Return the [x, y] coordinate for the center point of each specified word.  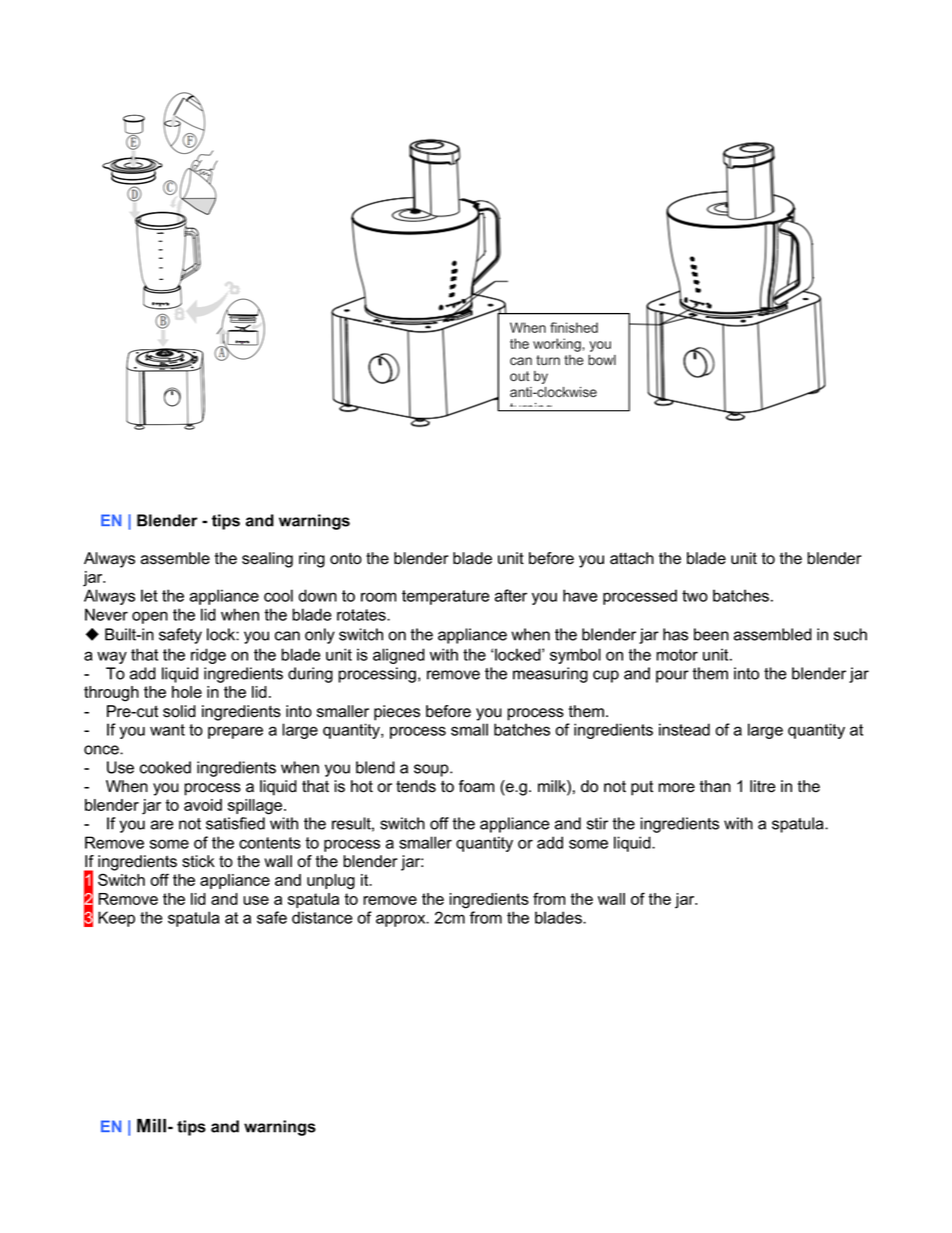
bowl [602, 360]
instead [684, 729]
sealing [267, 560]
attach [632, 558]
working [557, 345]
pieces [397, 713]
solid [179, 711]
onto [346, 558]
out [520, 376]
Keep [116, 919]
